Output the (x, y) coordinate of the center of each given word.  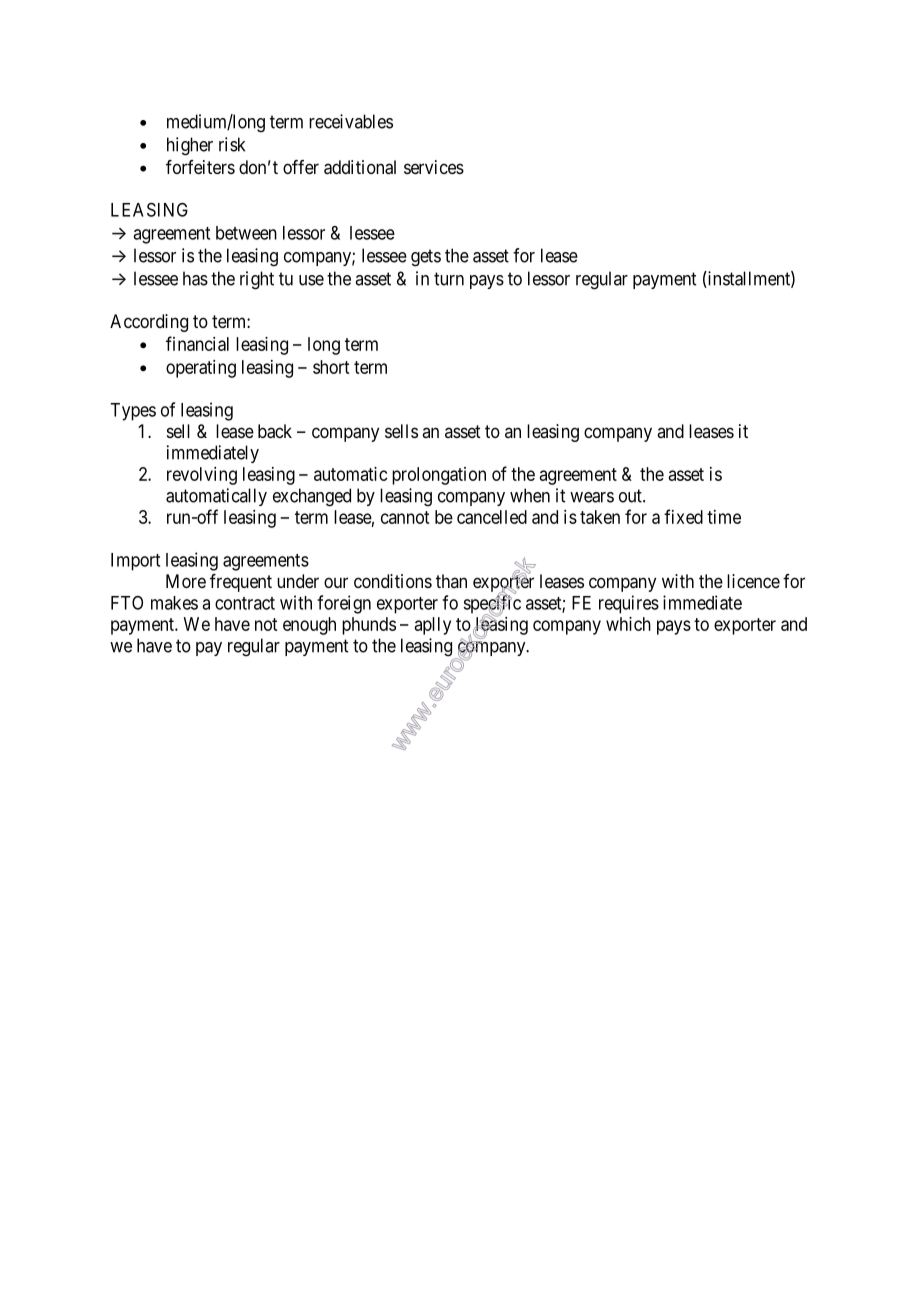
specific (492, 605)
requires (629, 604)
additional (360, 167)
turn (449, 279)
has (195, 278)
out (631, 496)
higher (190, 146)
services (434, 167)
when (530, 495)
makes (174, 603)
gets (426, 258)
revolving (202, 476)
